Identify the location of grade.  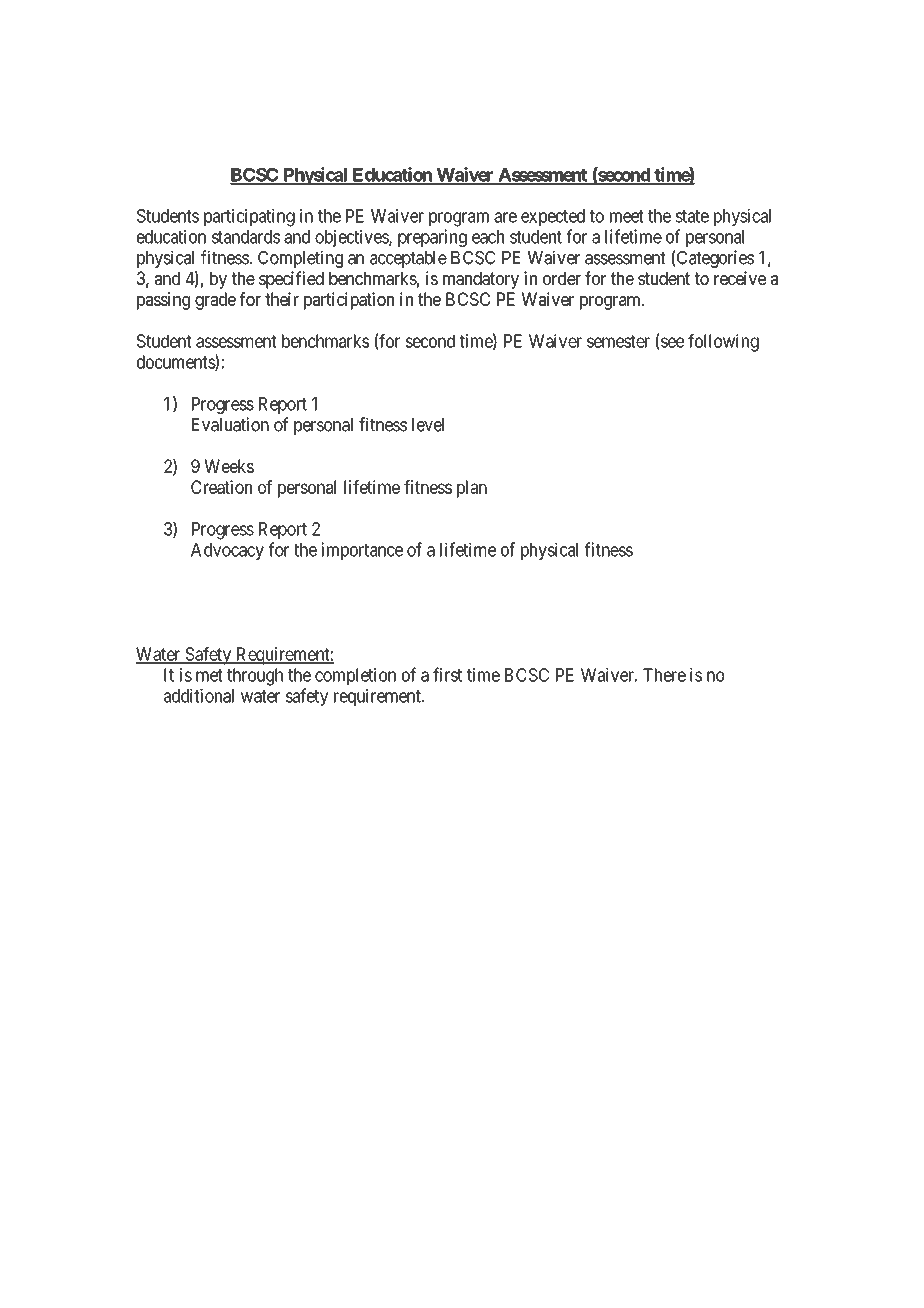
(215, 301).
